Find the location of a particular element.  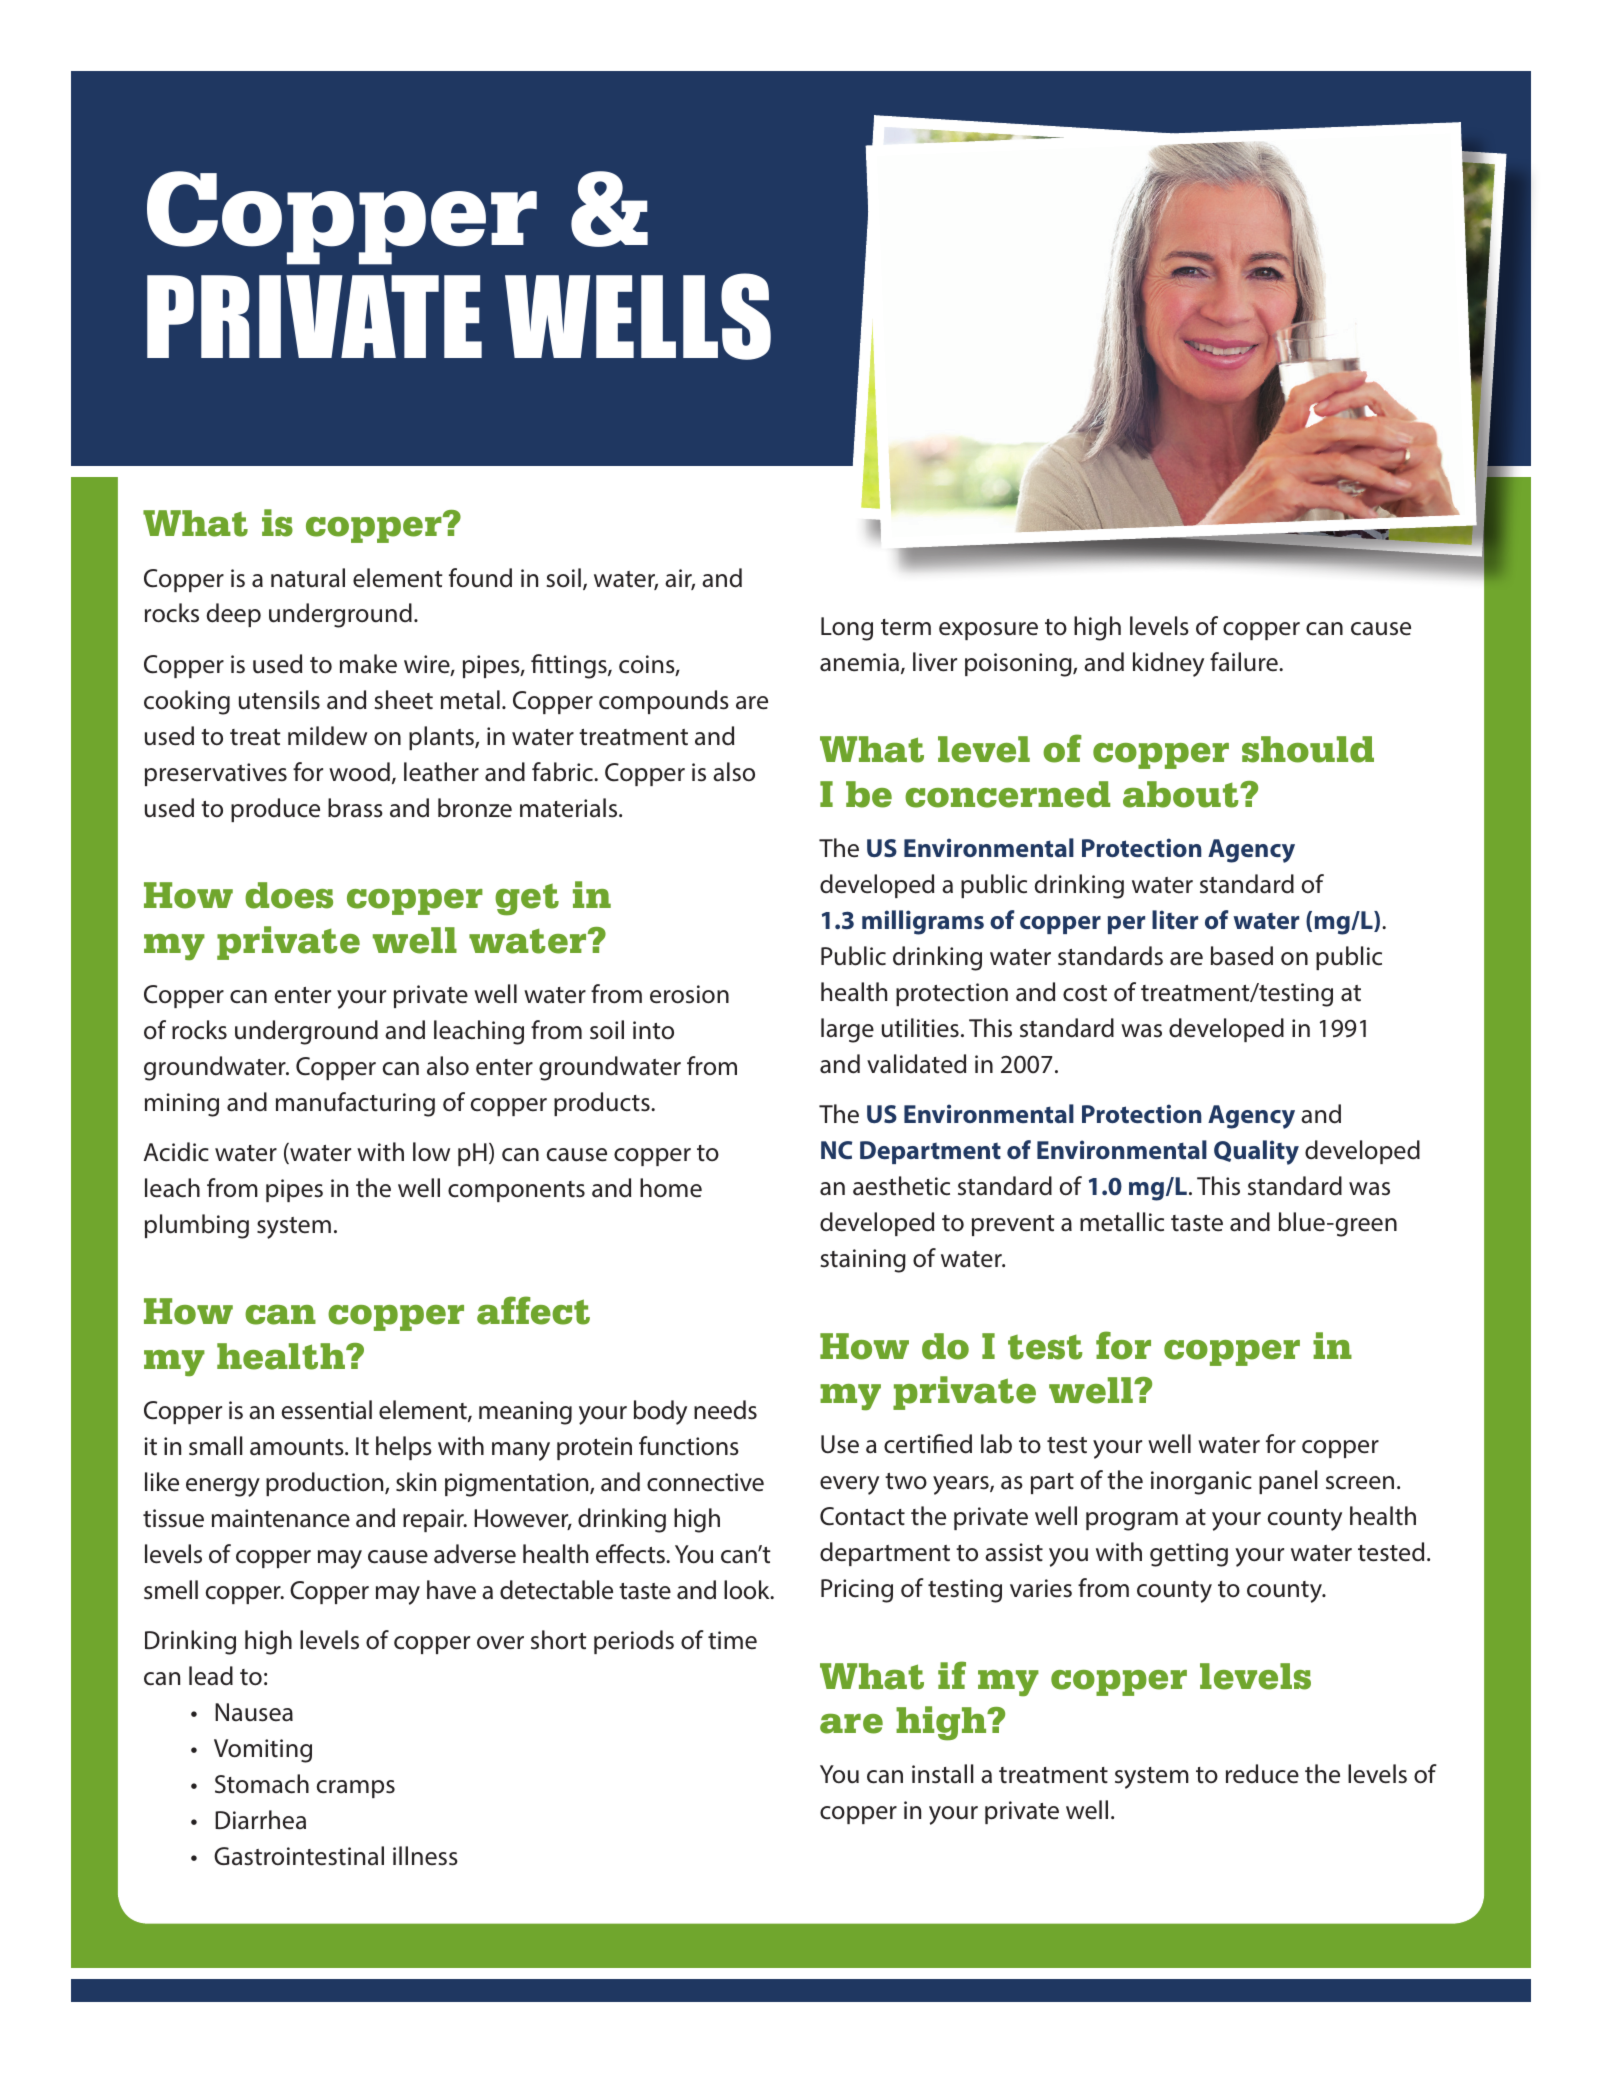

Diarrhea is located at coordinates (260, 1820).
